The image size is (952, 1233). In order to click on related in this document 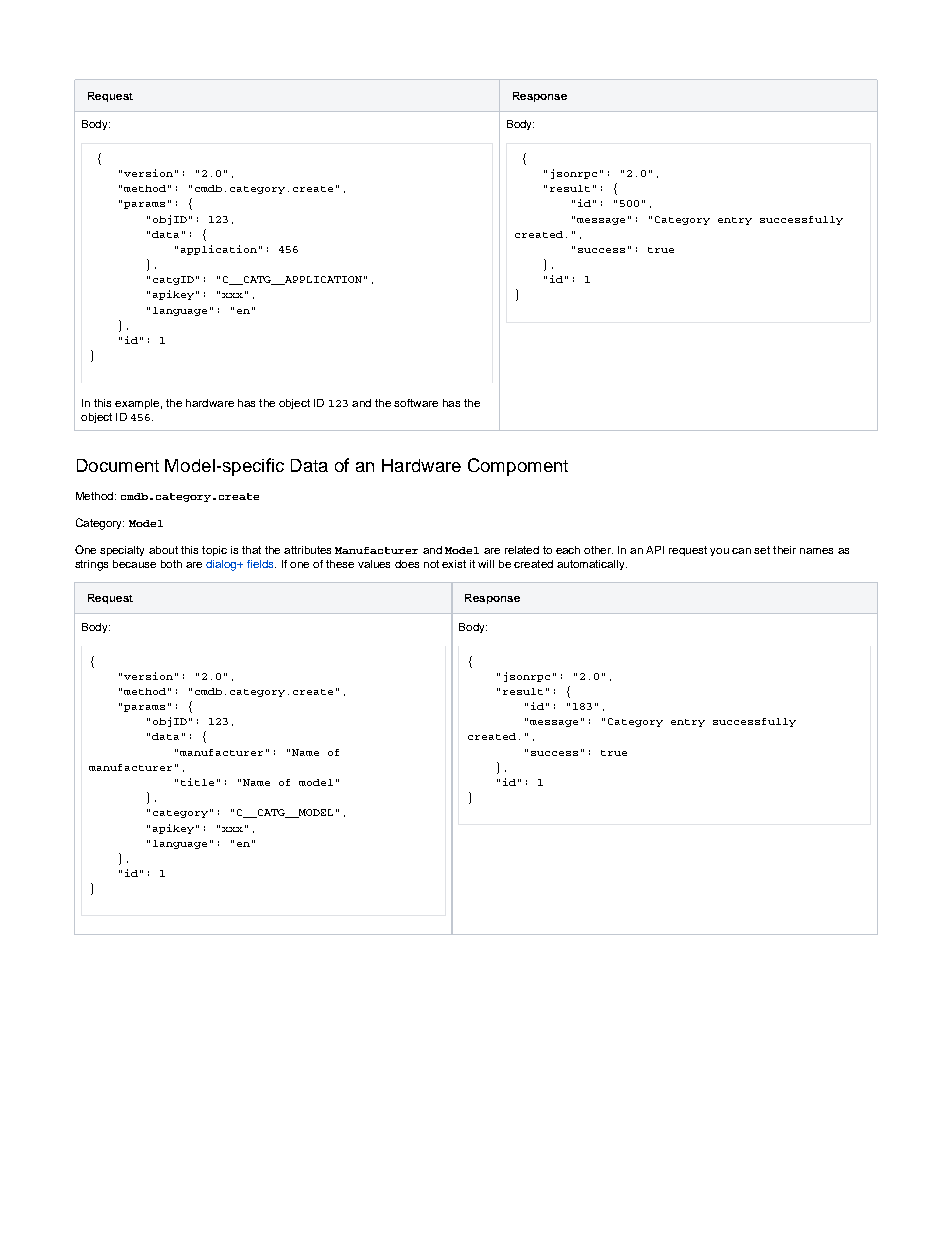, I will do `click(522, 550)`.
